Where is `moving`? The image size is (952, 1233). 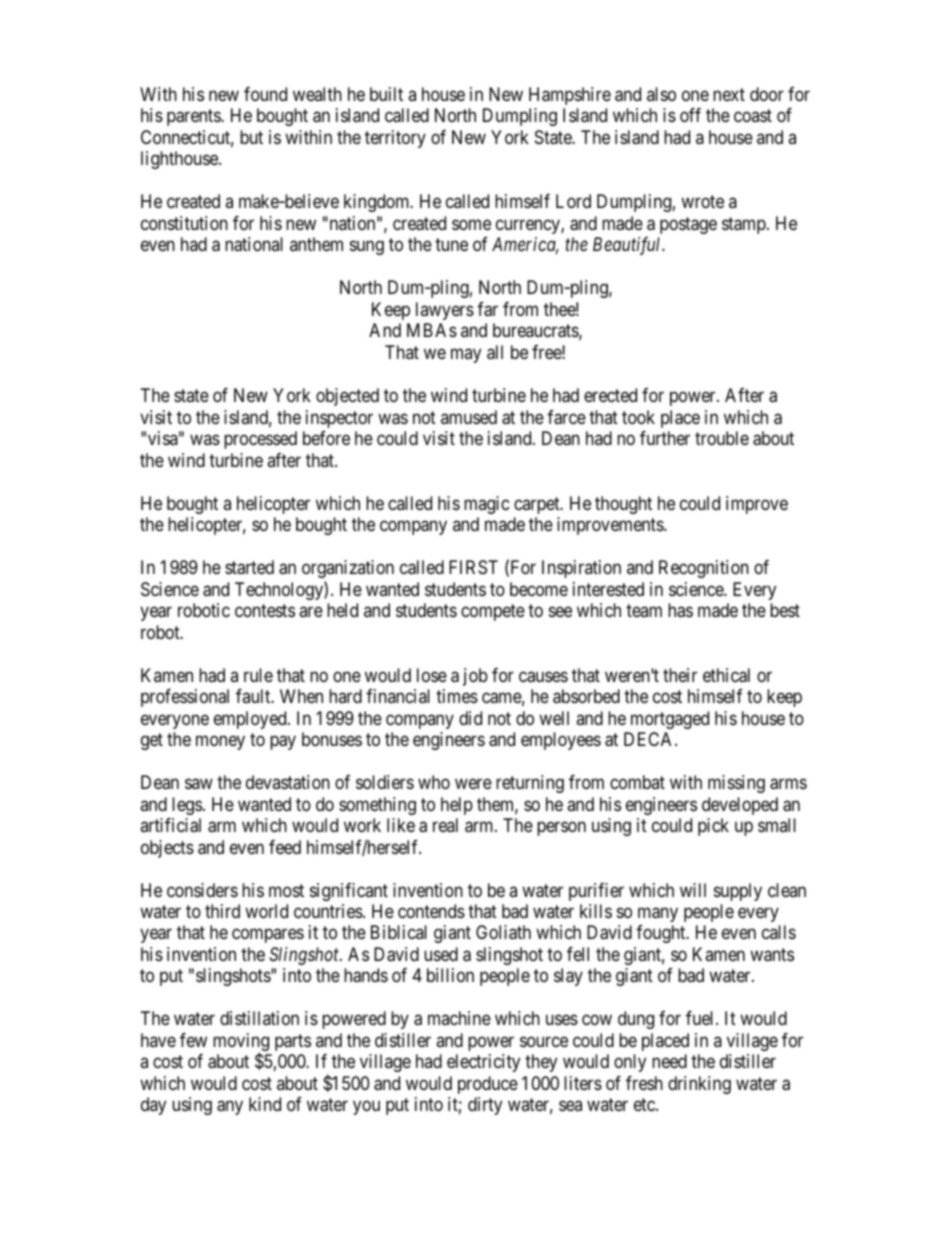 moving is located at coordinates (241, 1043).
